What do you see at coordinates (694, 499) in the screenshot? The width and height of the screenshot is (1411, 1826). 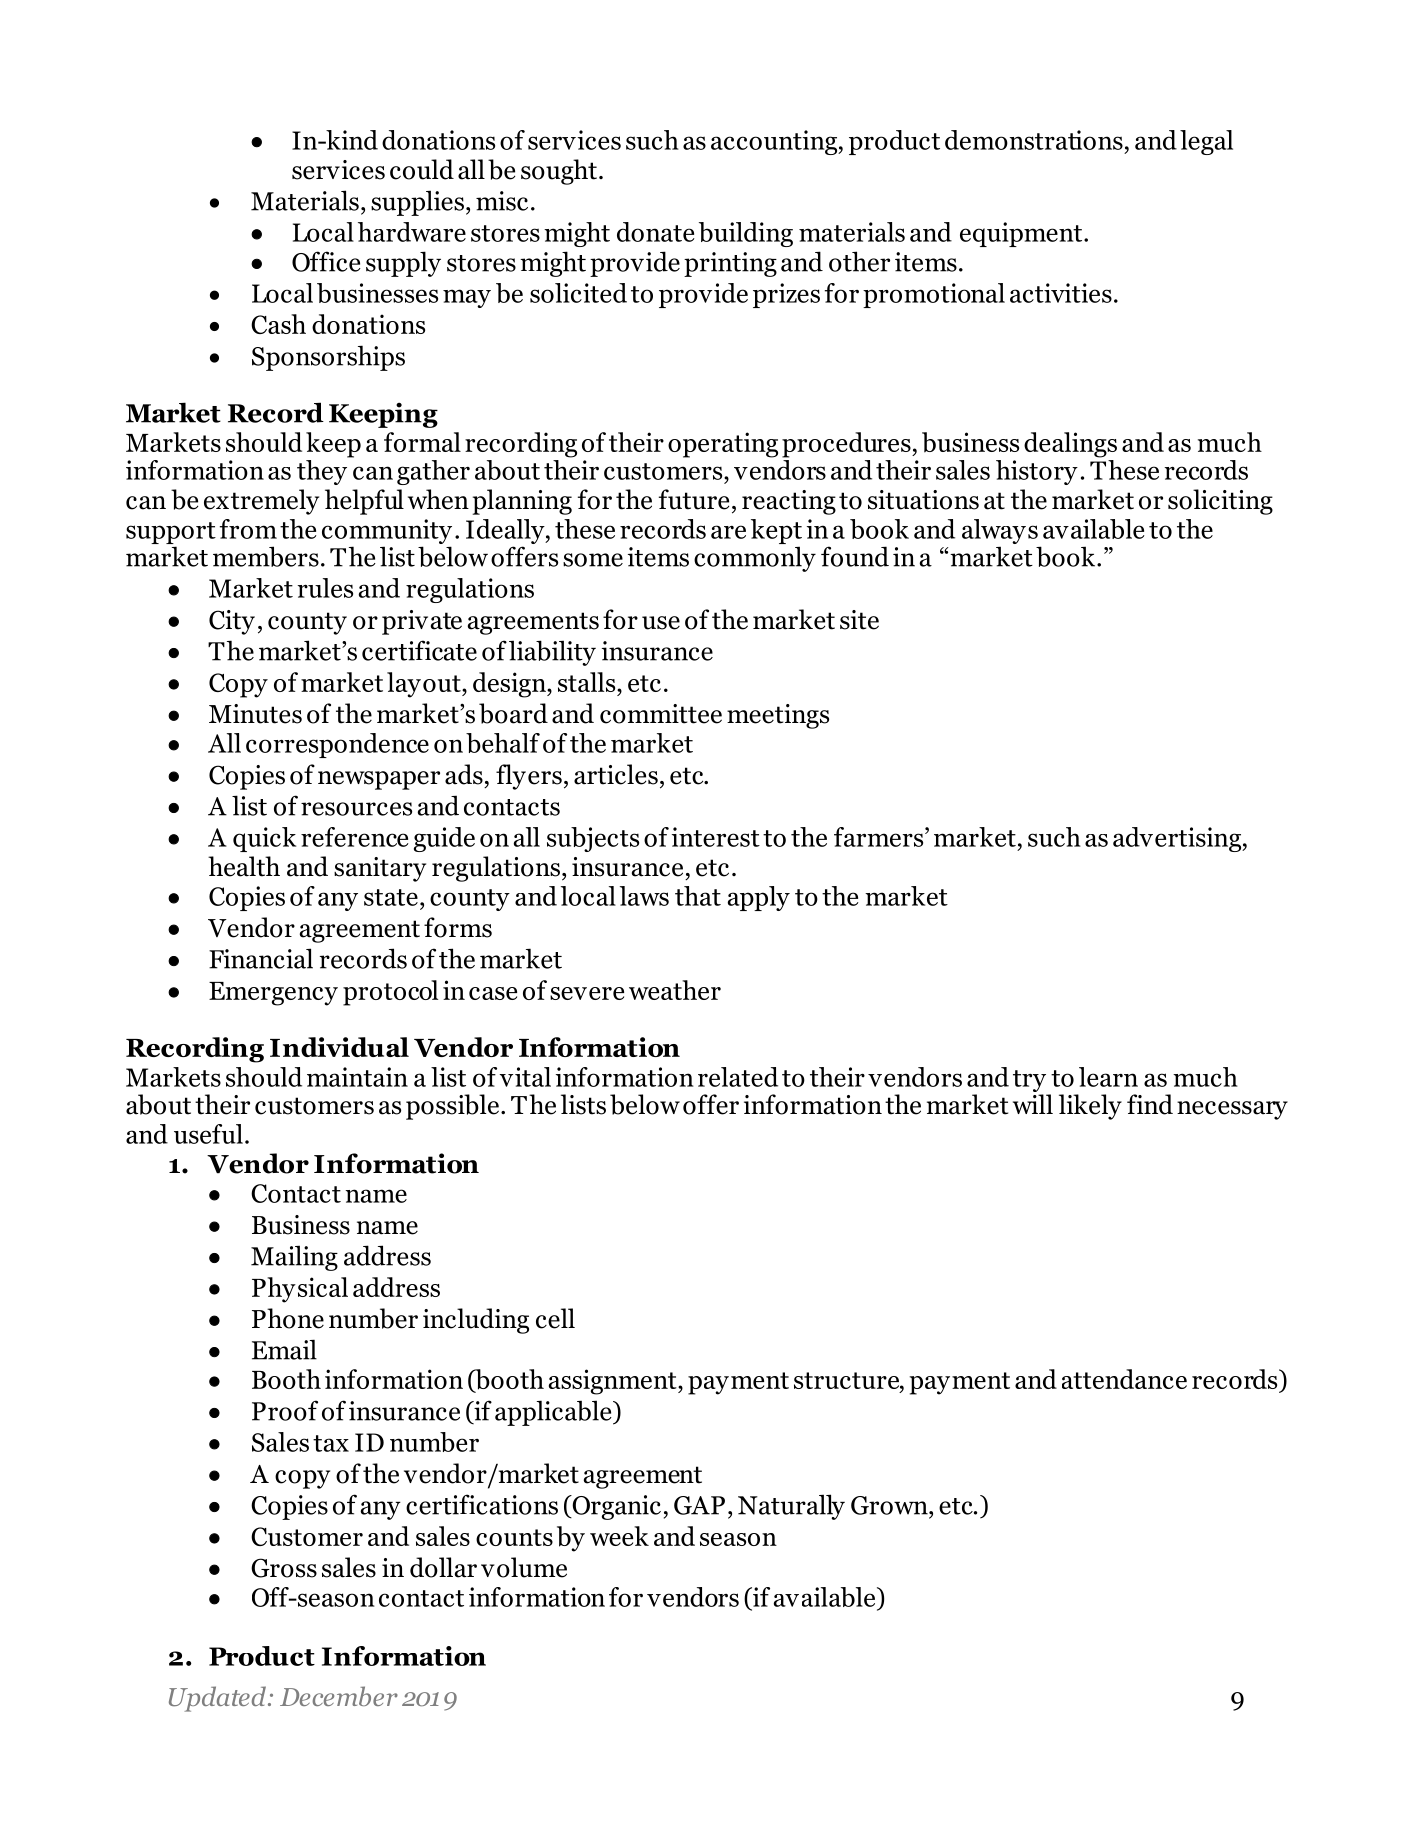 I see `future` at bounding box center [694, 499].
